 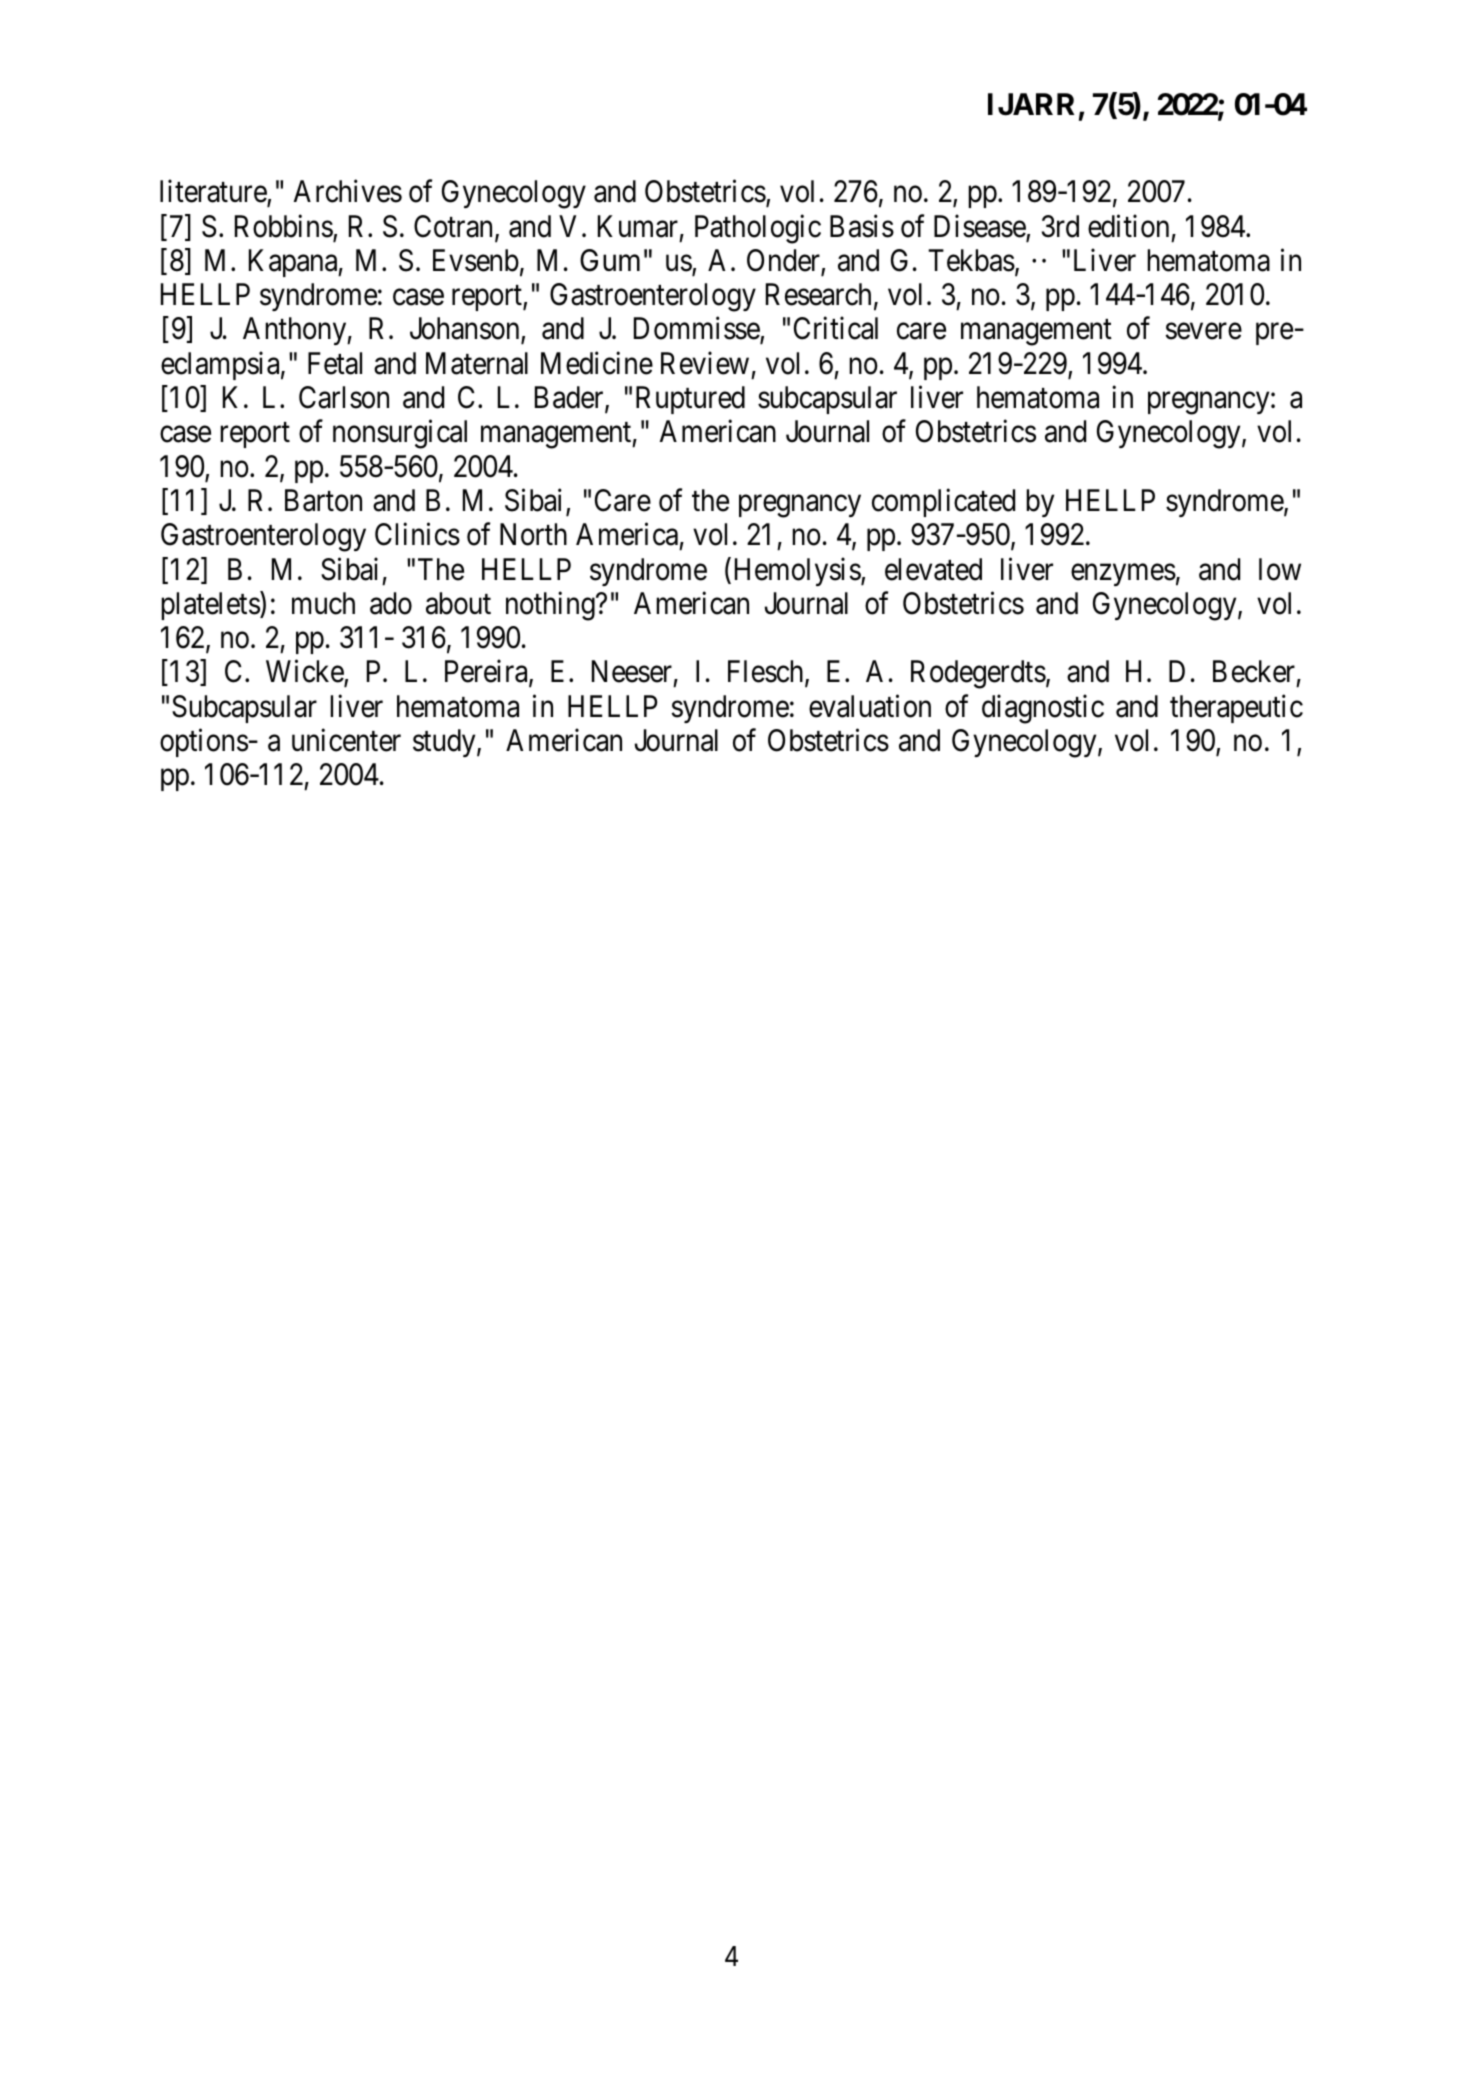 I want to click on enzymes, so click(x=1123, y=575).
